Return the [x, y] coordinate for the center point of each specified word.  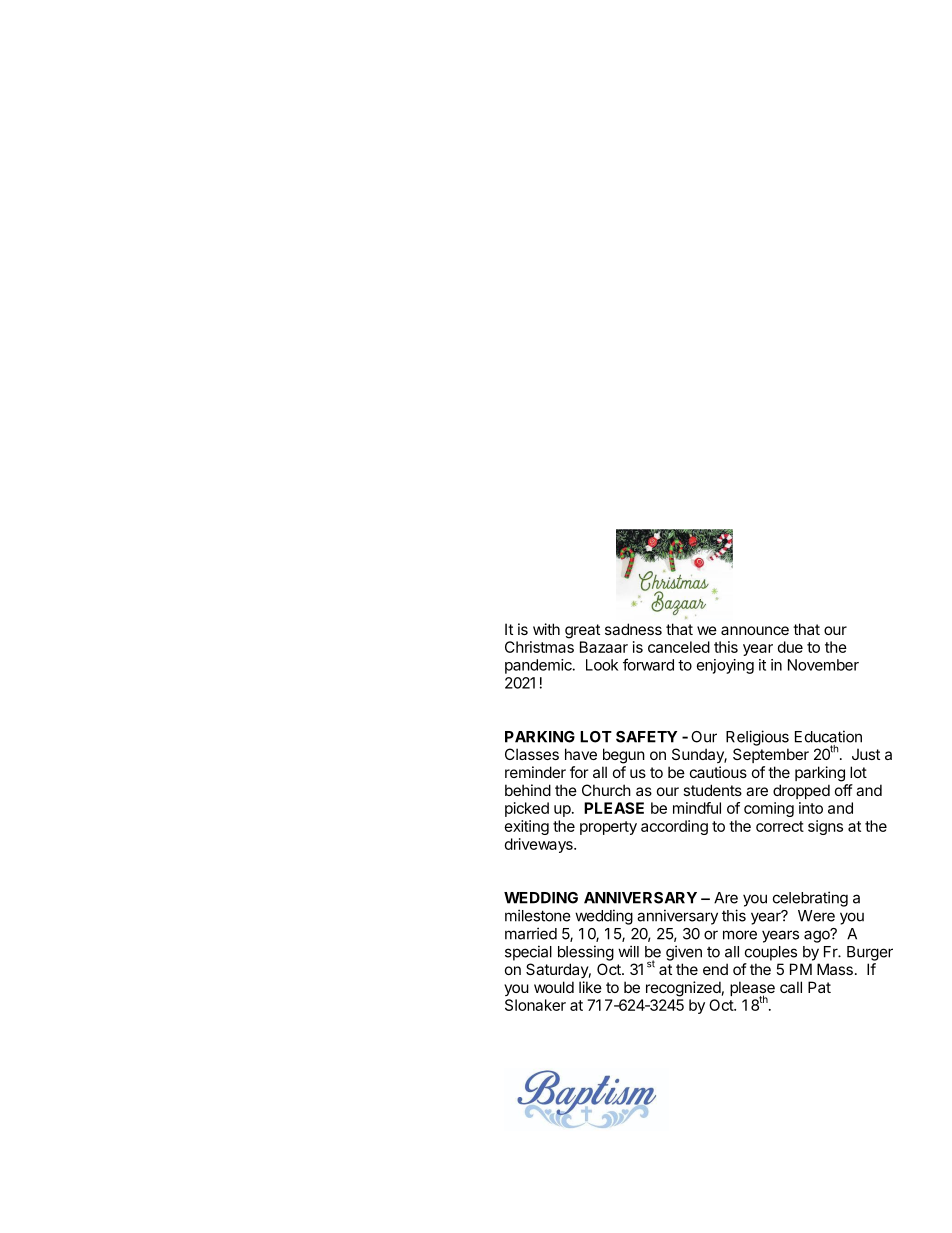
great [582, 631]
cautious [718, 772]
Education [828, 736]
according [674, 827]
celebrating [810, 899]
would [554, 987]
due [790, 647]
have [581, 754]
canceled [679, 647]
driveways [540, 845]
